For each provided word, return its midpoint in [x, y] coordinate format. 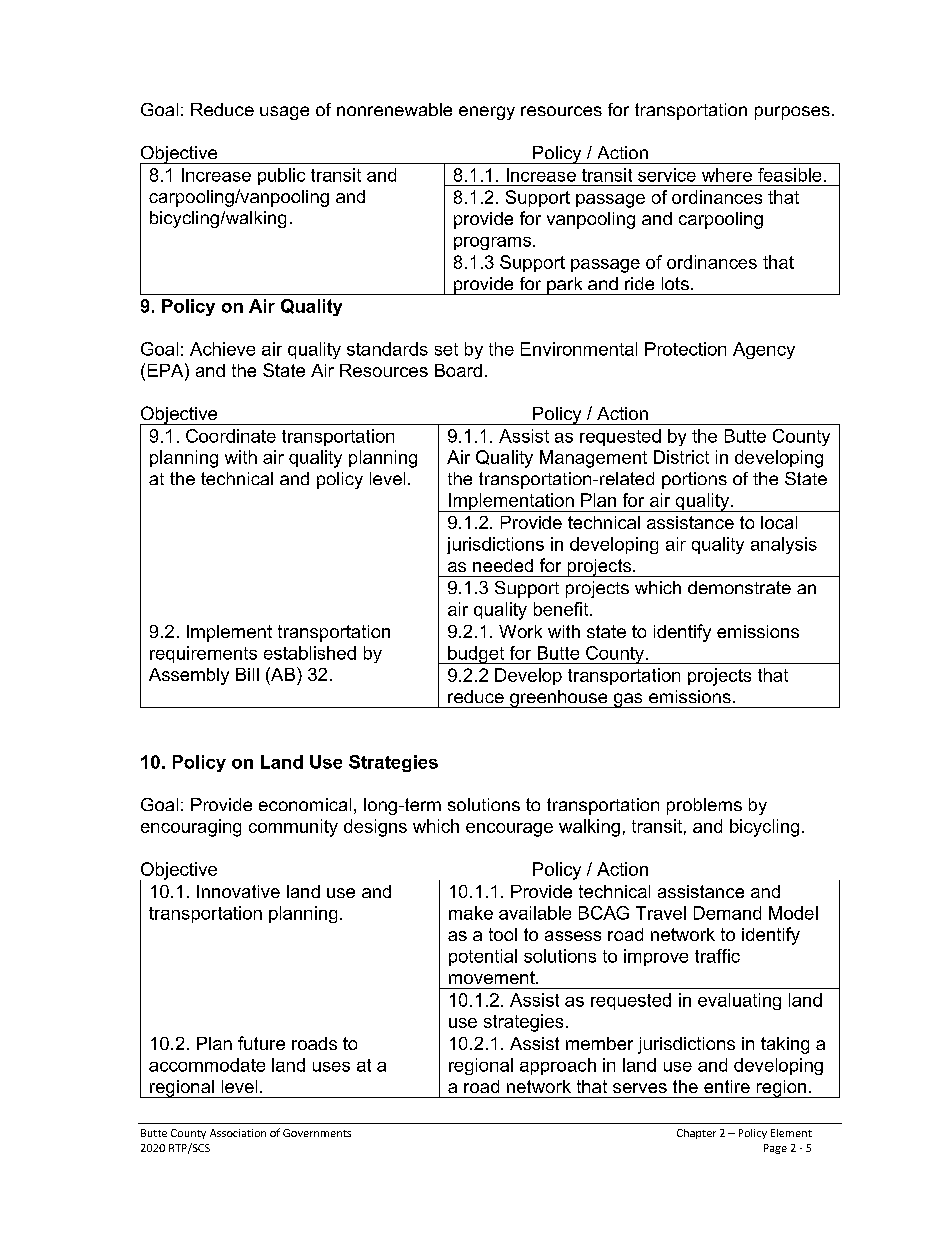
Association [238, 1133]
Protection [685, 349]
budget [476, 655]
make [471, 913]
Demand [727, 913]
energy [487, 113]
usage [284, 113]
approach [558, 1066]
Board [458, 370]
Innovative [238, 891]
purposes [792, 113]
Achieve [222, 349]
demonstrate [739, 587]
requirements [203, 654]
